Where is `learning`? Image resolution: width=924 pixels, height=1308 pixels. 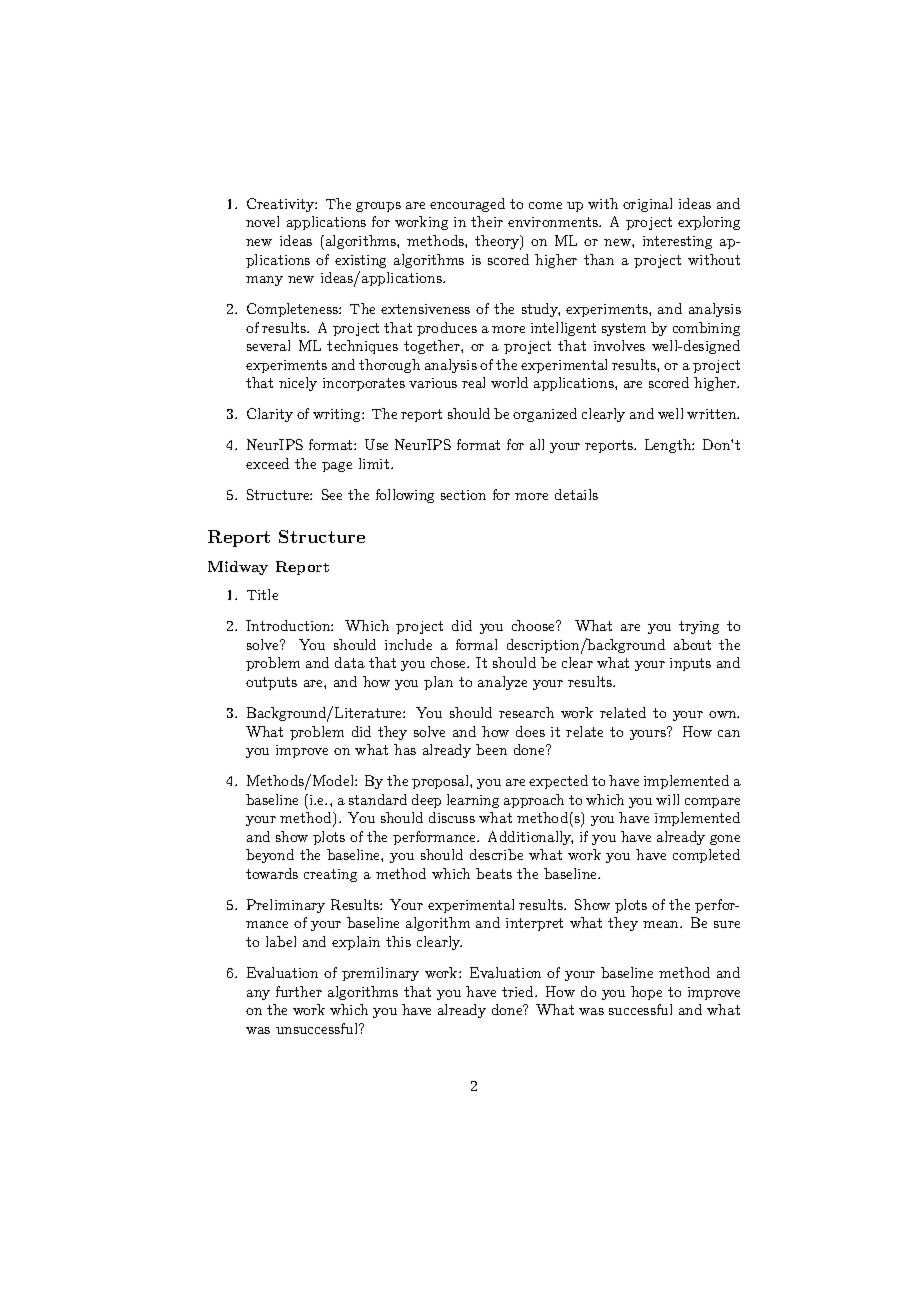
learning is located at coordinates (473, 801).
